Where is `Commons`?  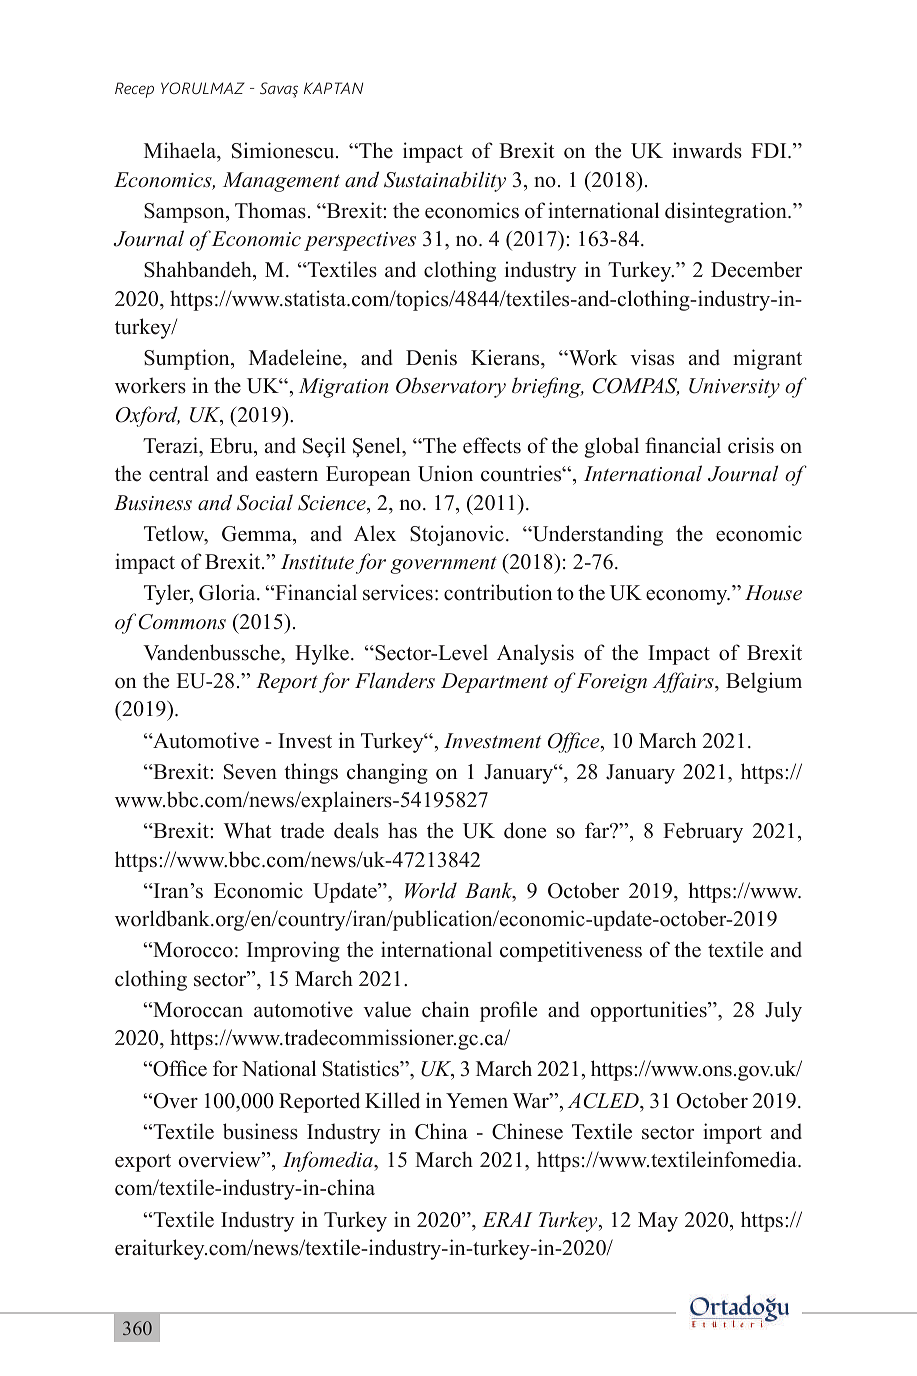
Commons is located at coordinates (182, 622).
